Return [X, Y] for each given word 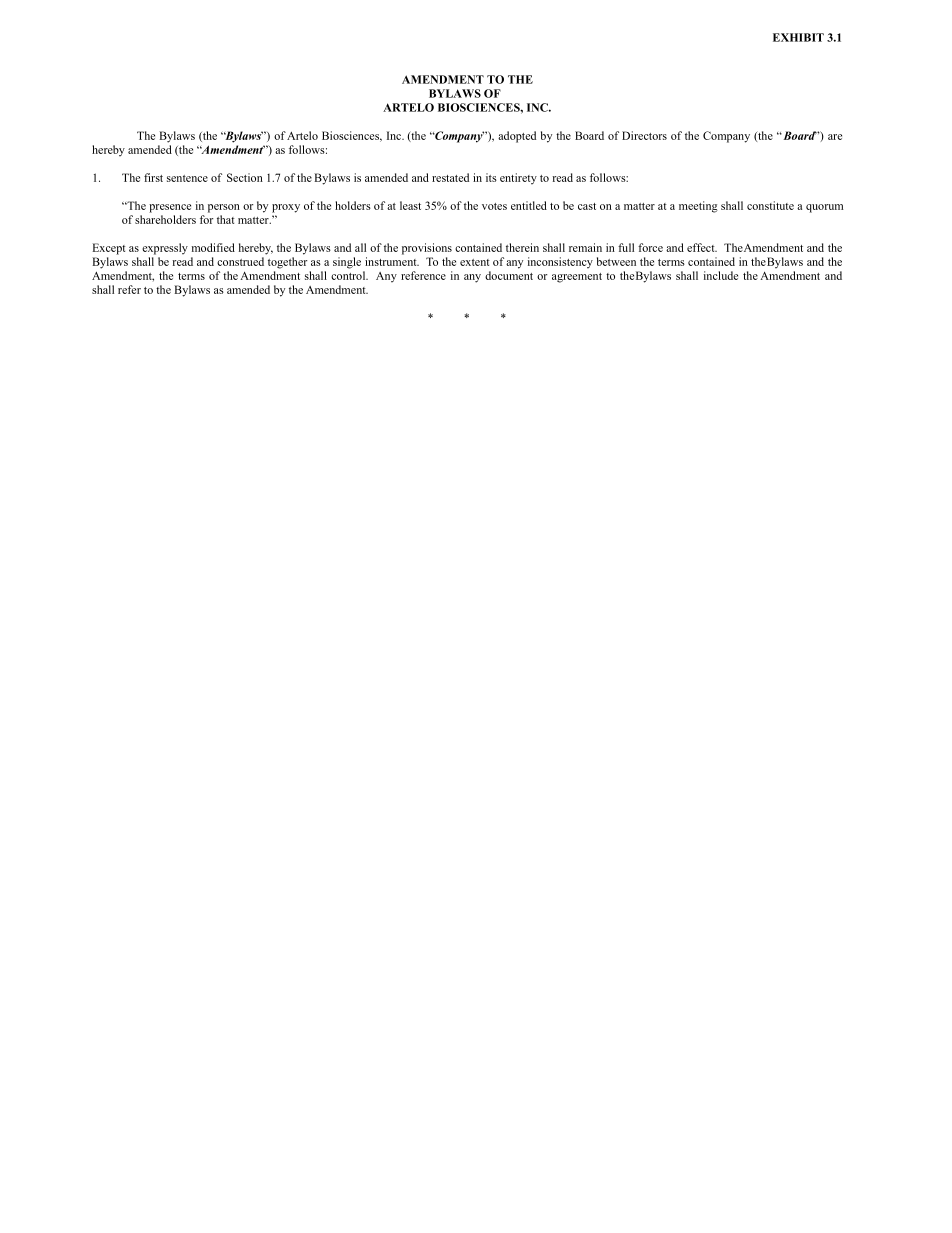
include [721, 275]
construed [240, 261]
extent [475, 262]
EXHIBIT [798, 37]
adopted [517, 137]
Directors [644, 135]
